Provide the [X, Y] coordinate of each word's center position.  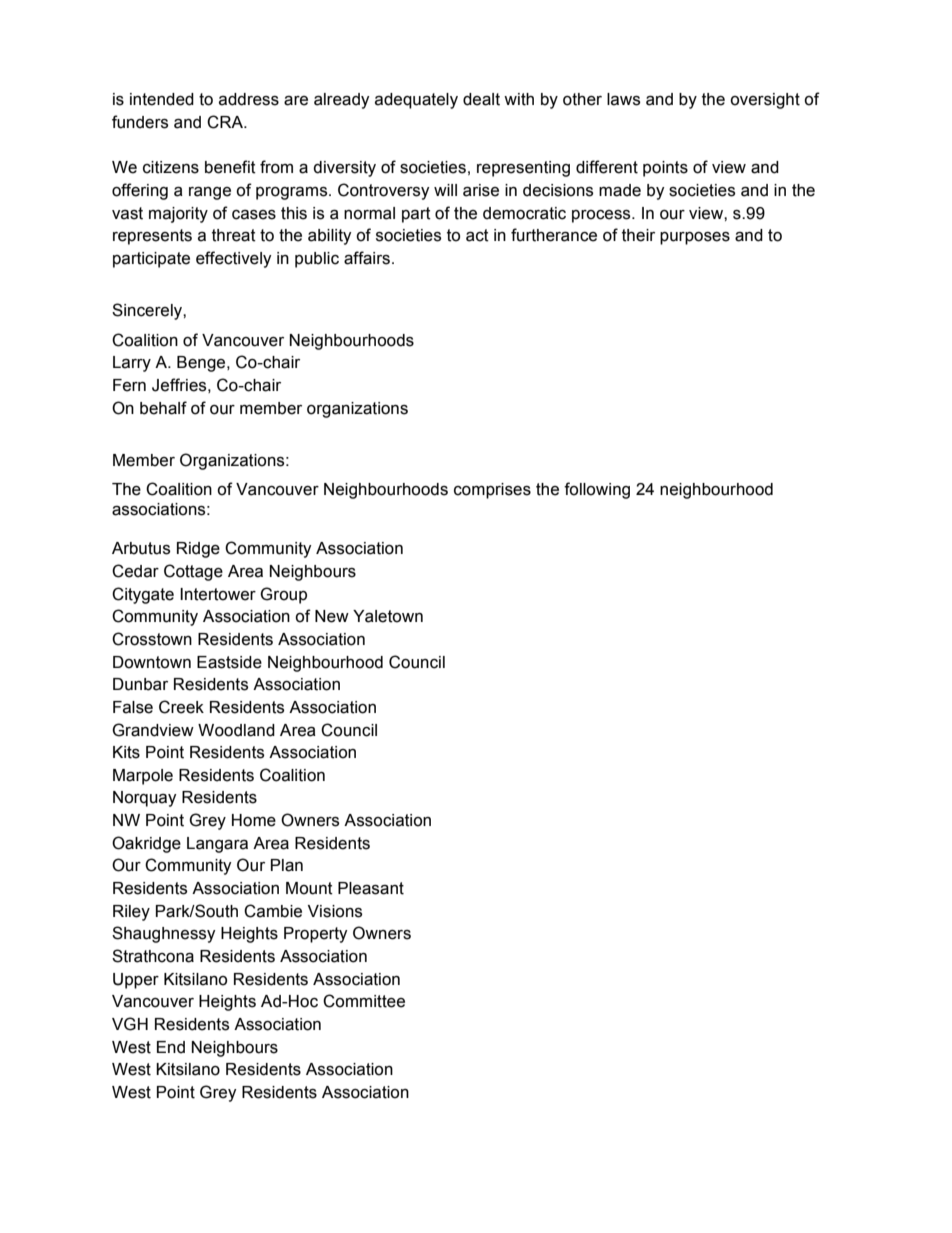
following [597, 490]
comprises [492, 491]
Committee [364, 1001]
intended [162, 99]
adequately [416, 101]
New [332, 616]
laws [623, 99]
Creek [181, 707]
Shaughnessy [164, 934]
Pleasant [371, 888]
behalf [163, 408]
